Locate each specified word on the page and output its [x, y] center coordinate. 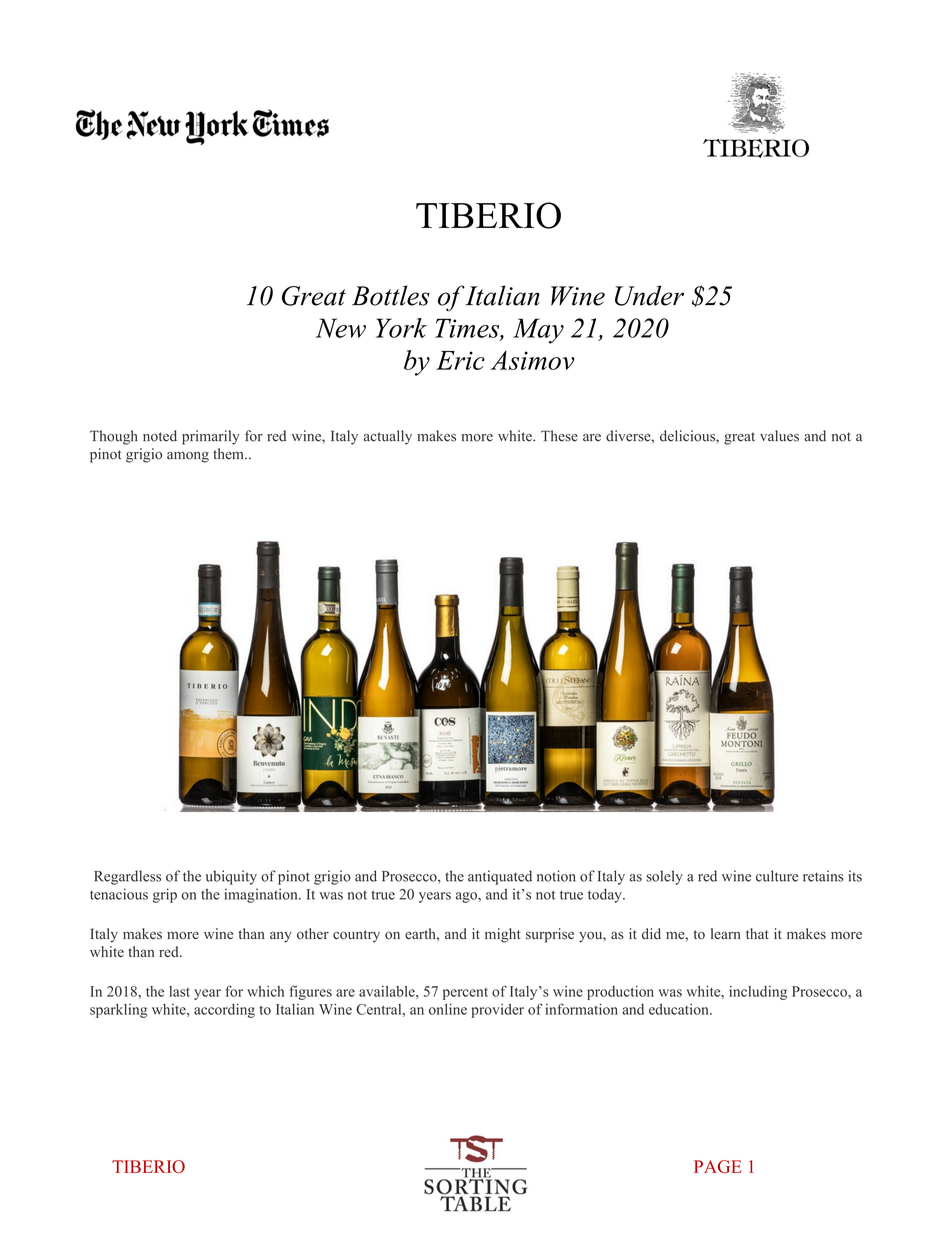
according [224, 1011]
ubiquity [231, 877]
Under [649, 295]
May [538, 331]
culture [777, 876]
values [779, 436]
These [559, 436]
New [341, 328]
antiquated [500, 877]
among [188, 457]
